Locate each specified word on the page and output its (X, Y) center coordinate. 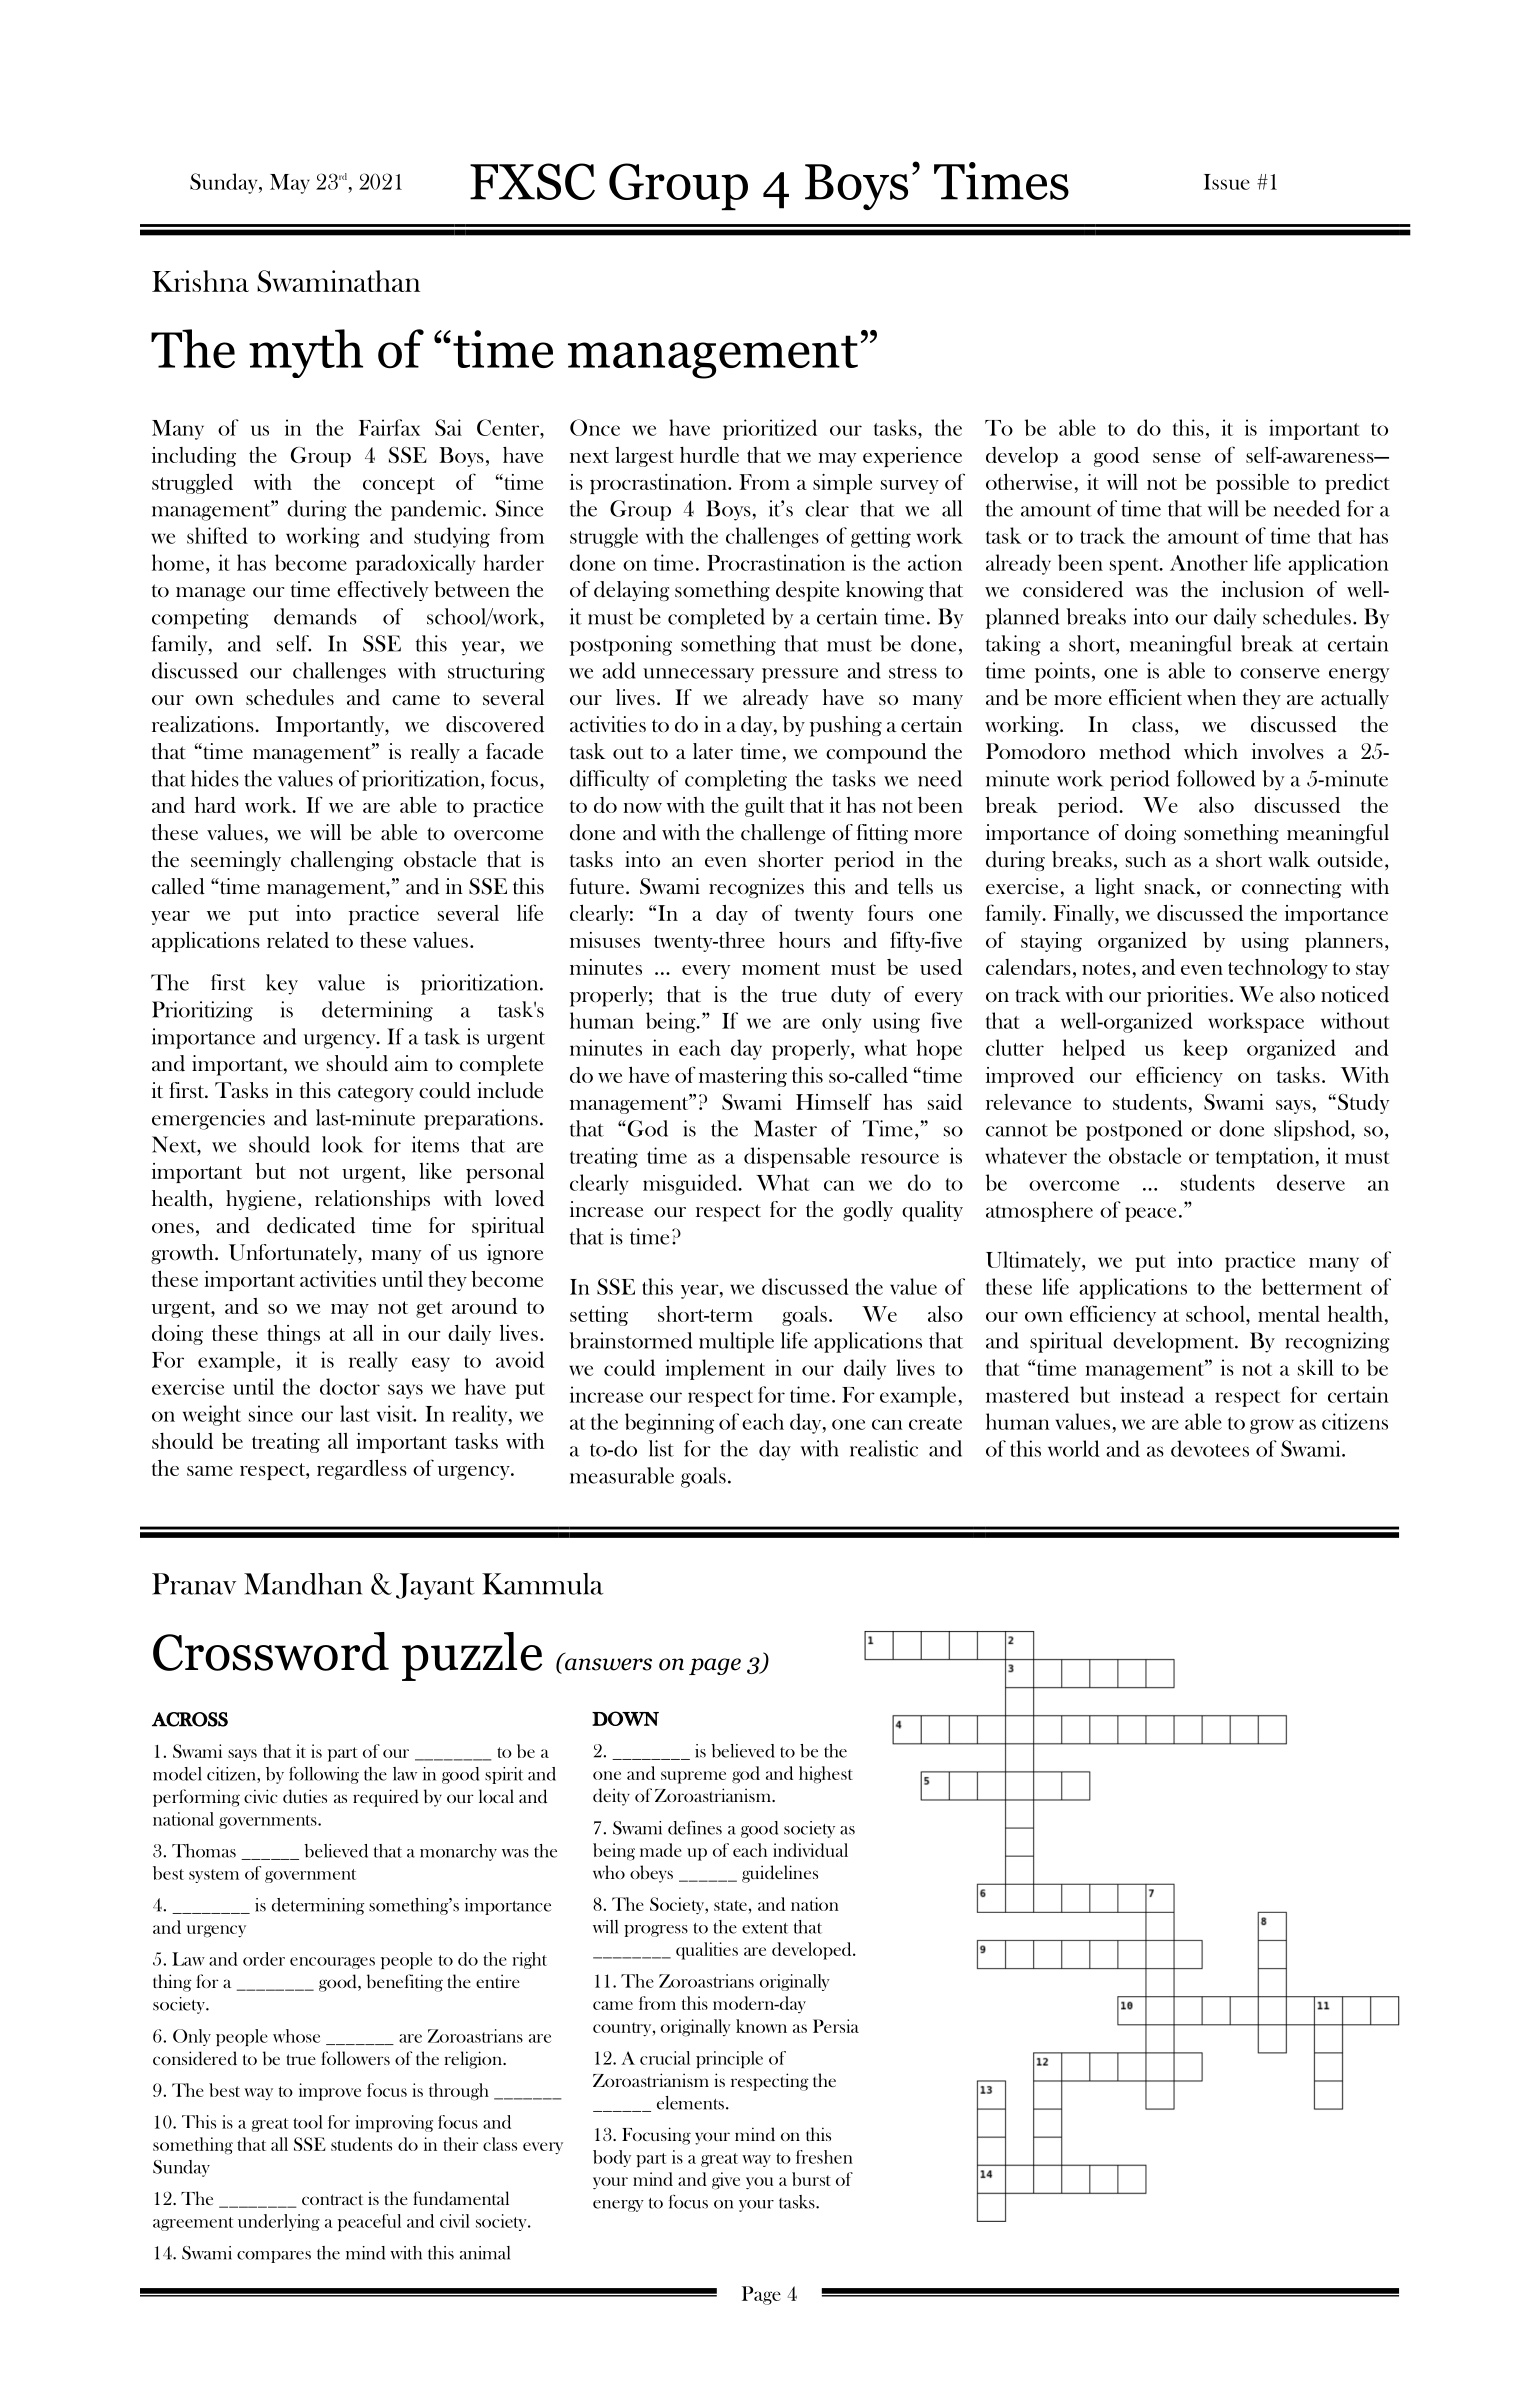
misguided (691, 1184)
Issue (1227, 182)
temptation (1266, 1157)
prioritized (770, 429)
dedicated (311, 1225)
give (726, 2181)
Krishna (200, 281)
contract (332, 2199)
